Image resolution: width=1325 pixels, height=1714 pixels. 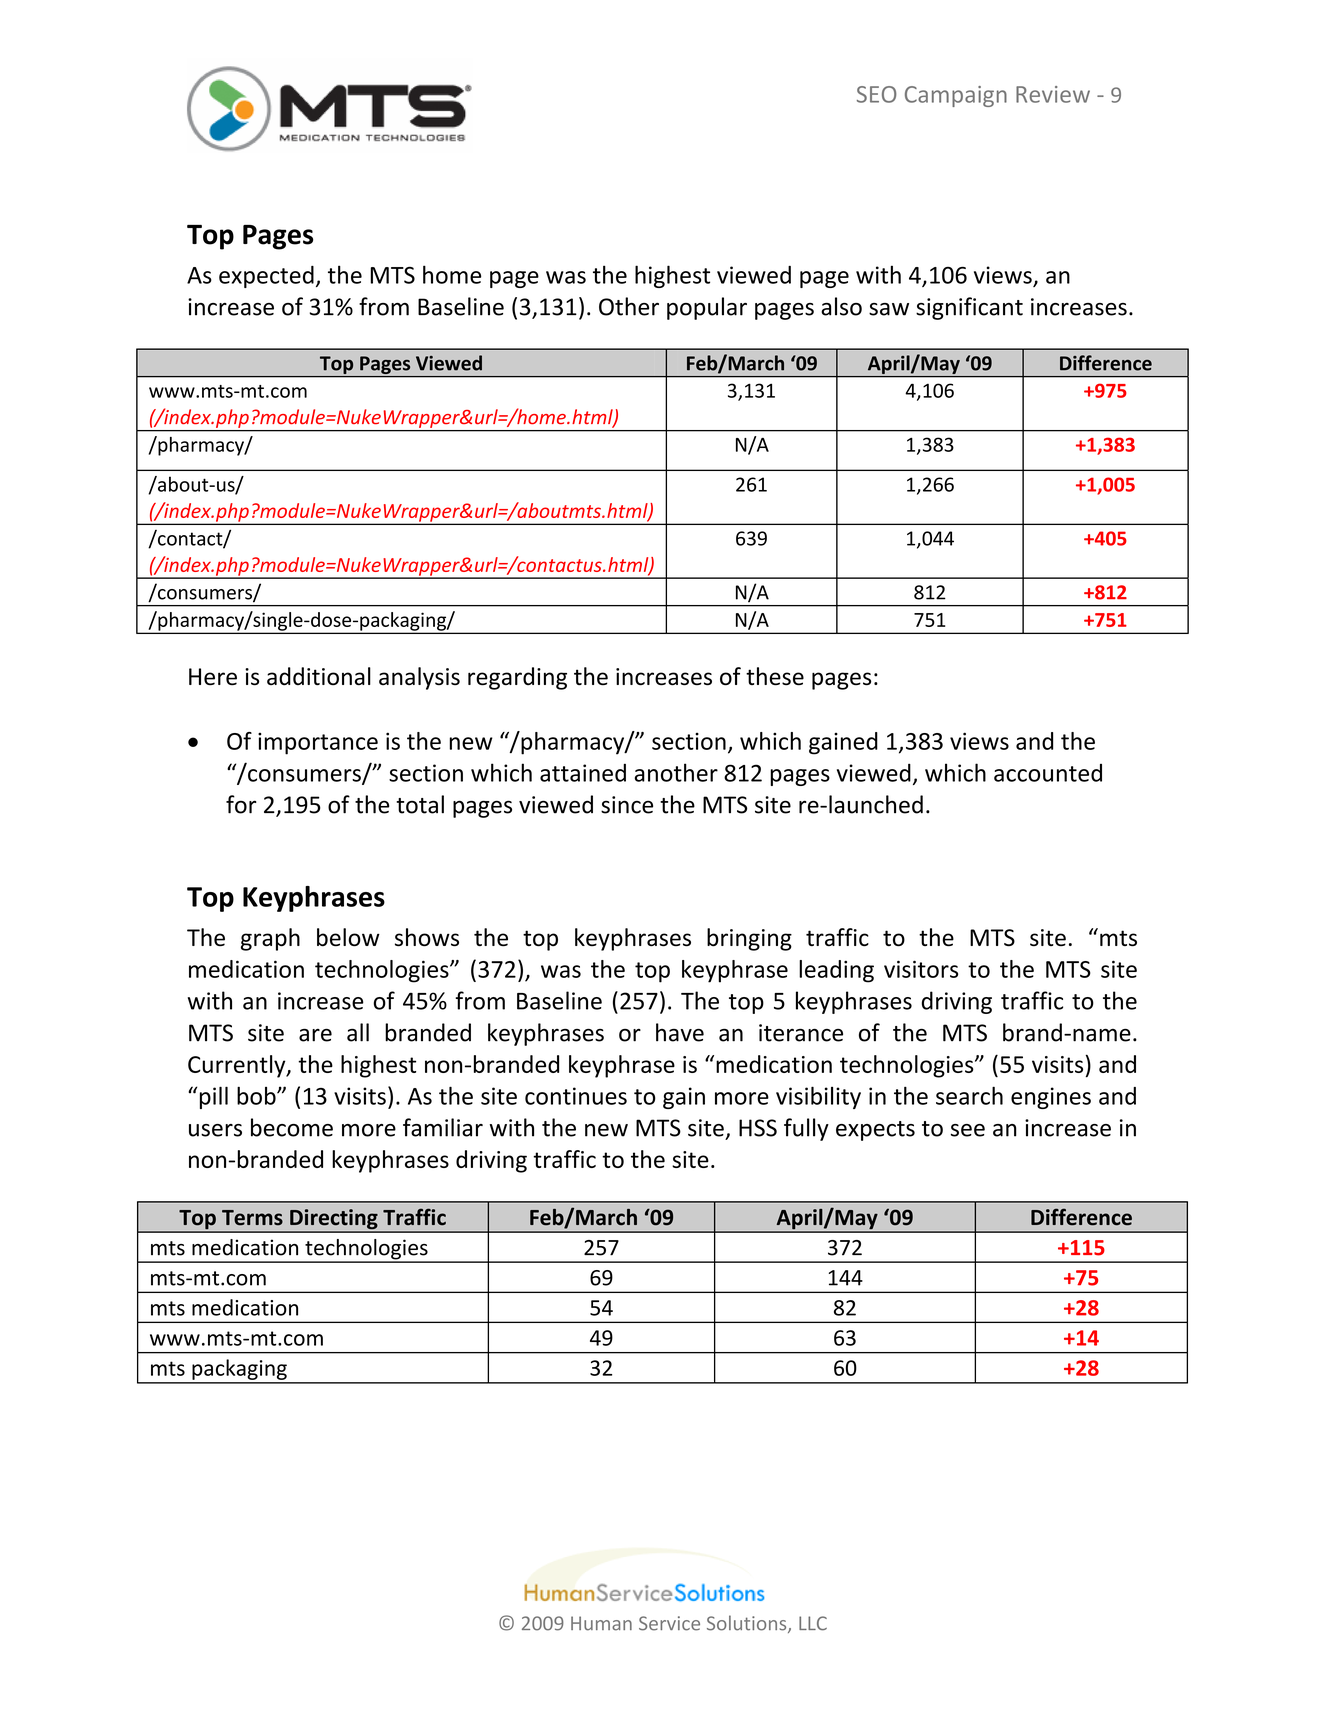 I want to click on continues, so click(x=576, y=1096).
